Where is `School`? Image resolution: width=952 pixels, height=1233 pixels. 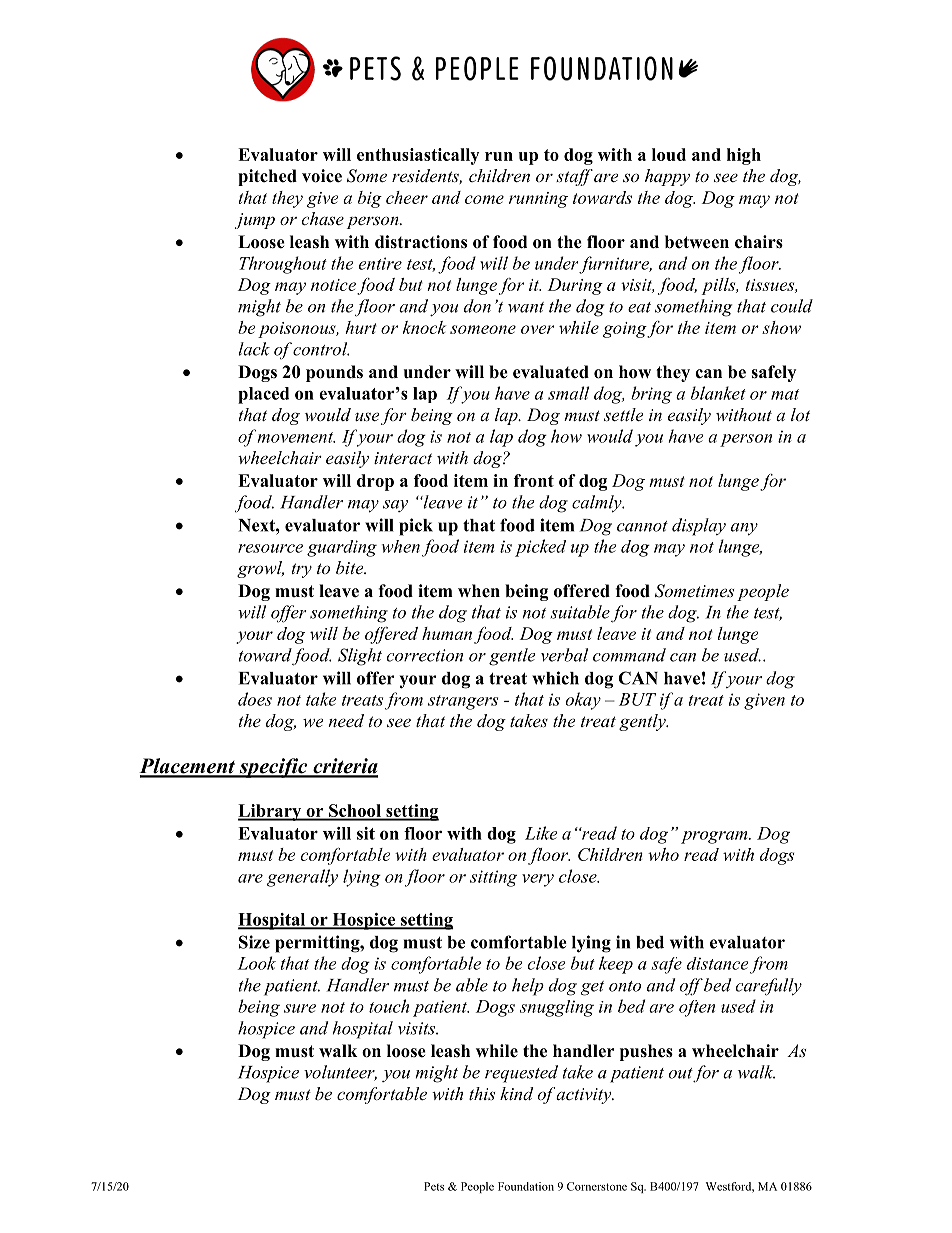
School is located at coordinates (355, 812).
